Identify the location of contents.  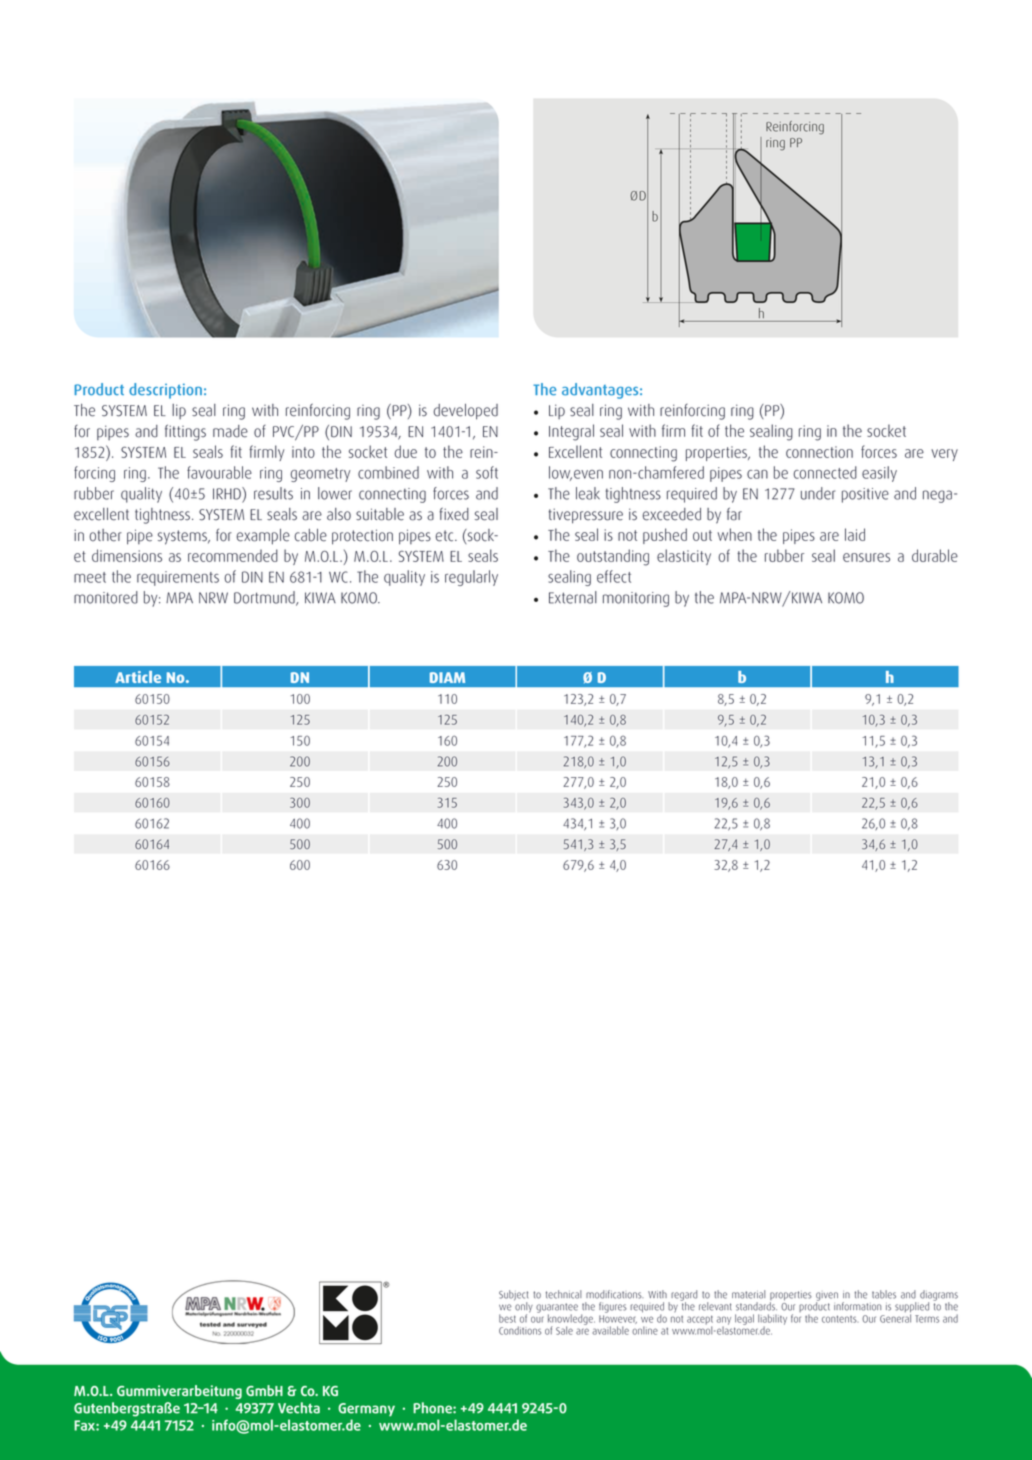
(840, 1319).
